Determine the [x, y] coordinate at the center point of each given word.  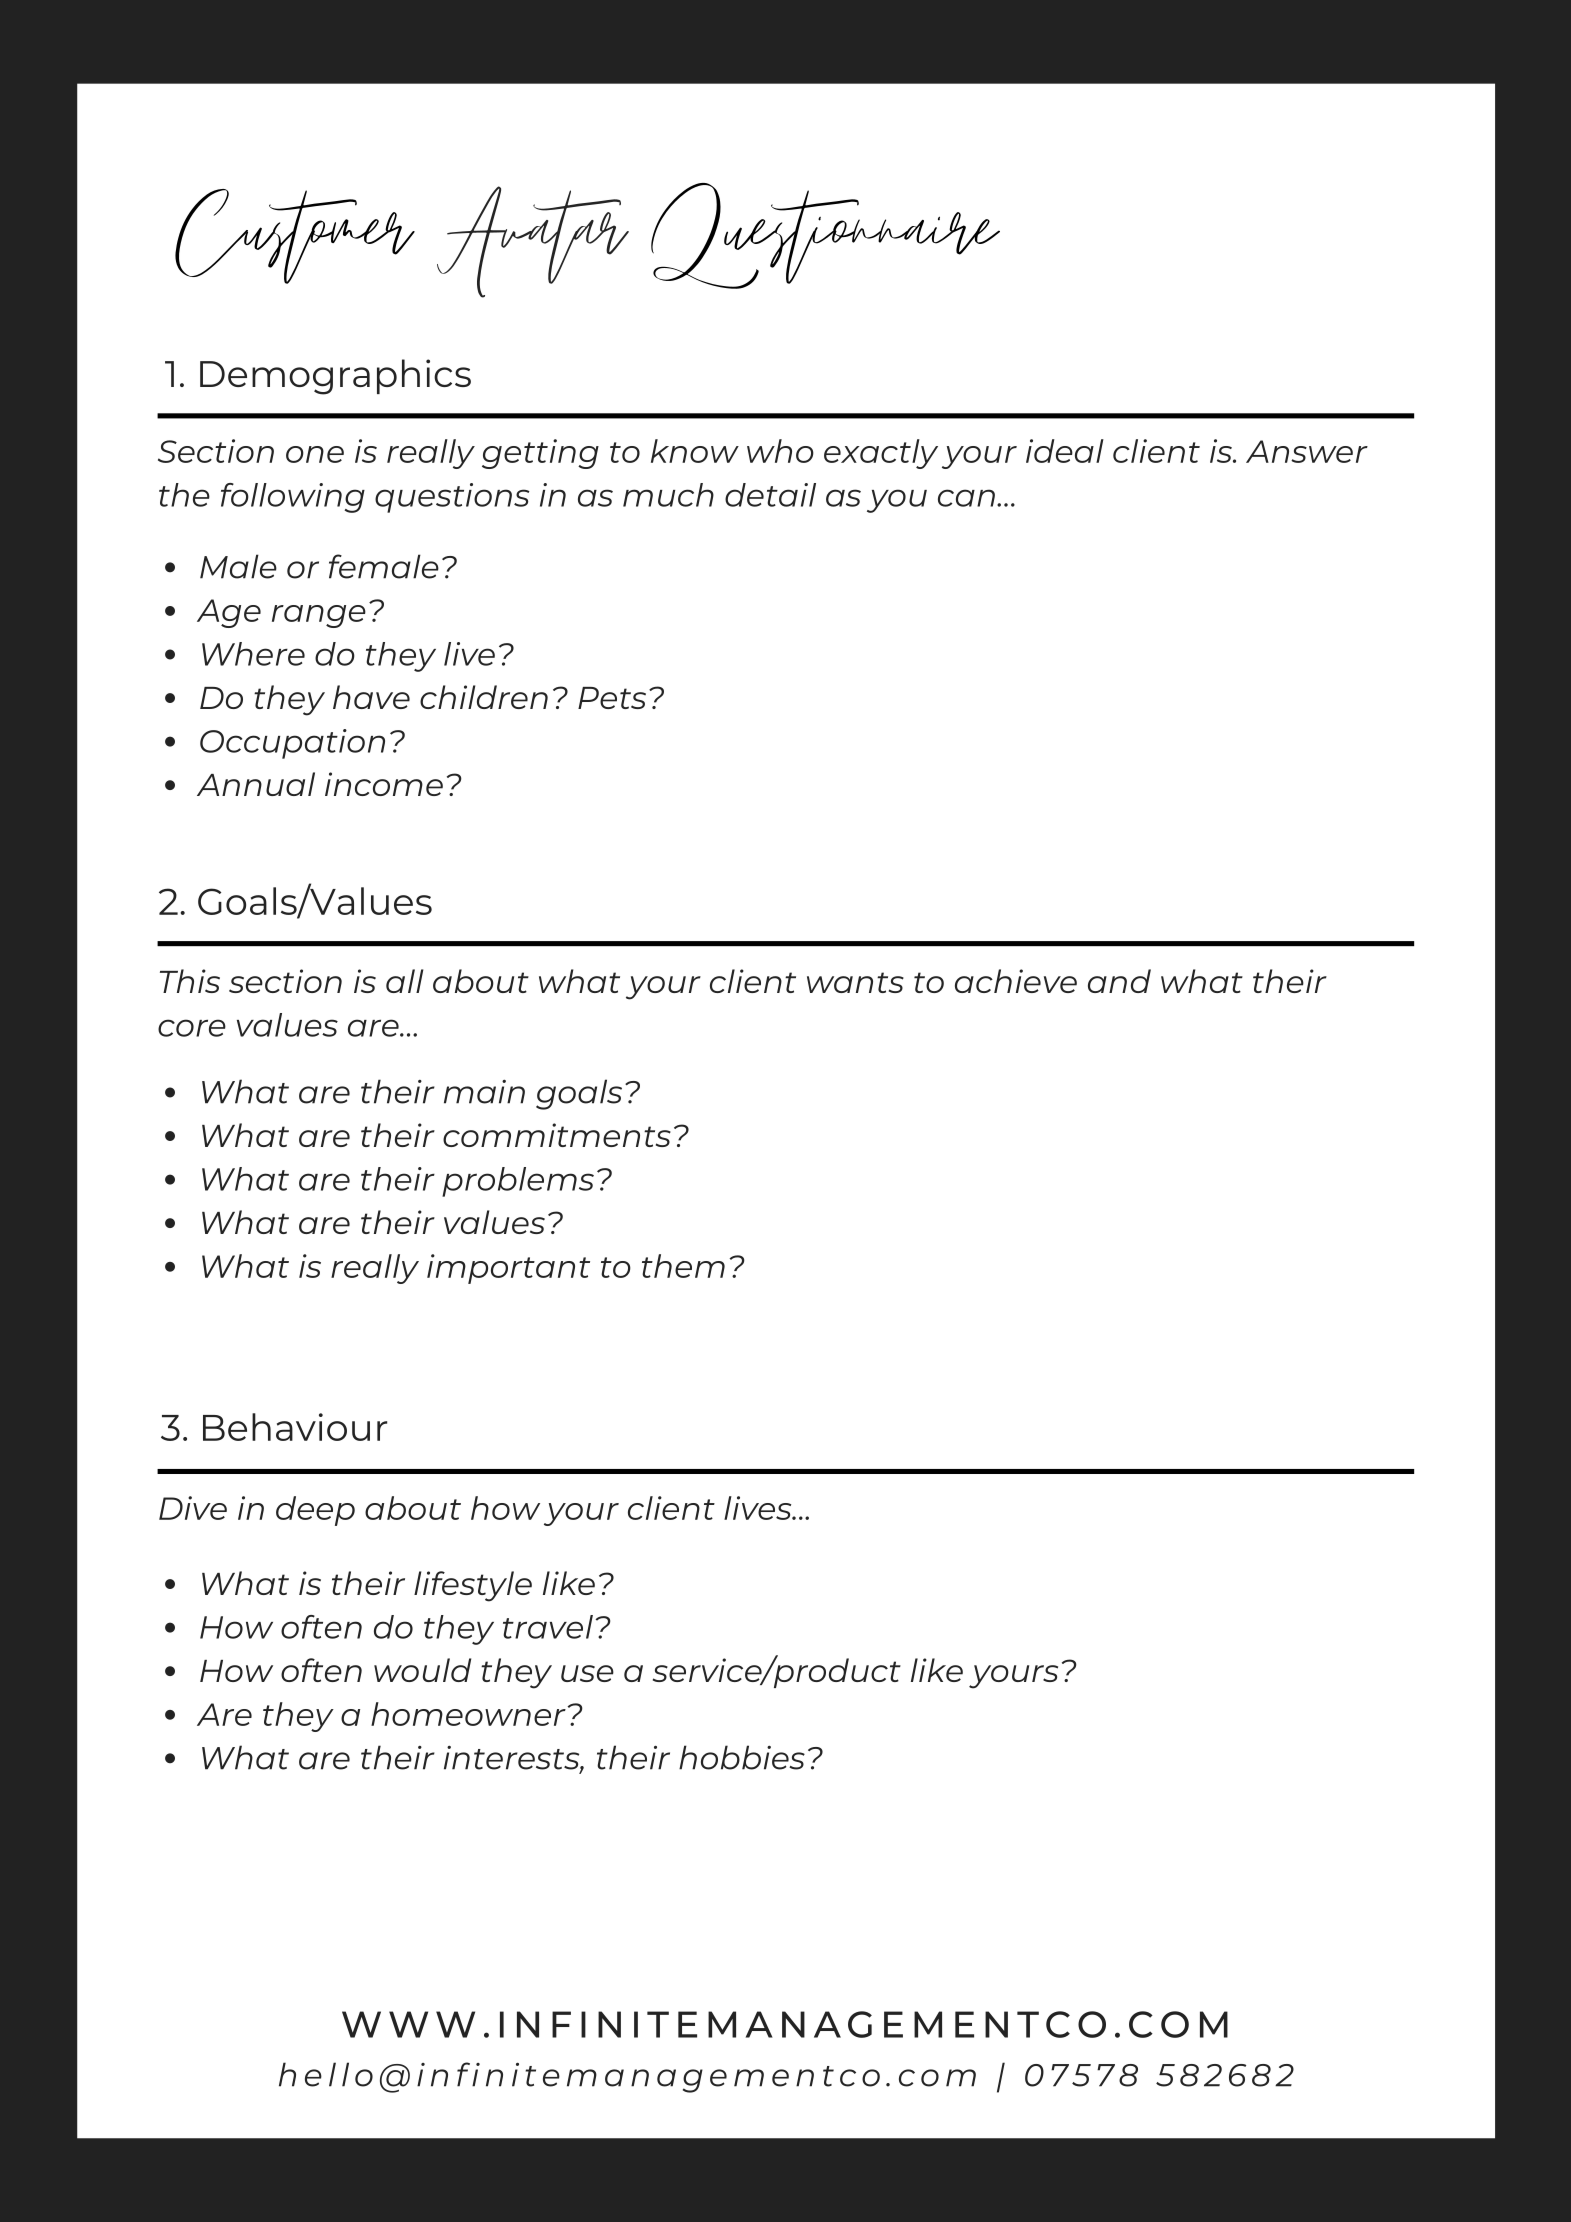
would [422, 1670]
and [1119, 981]
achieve [1016, 981]
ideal [1065, 451]
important [508, 1269]
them [683, 1266]
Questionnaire [825, 236]
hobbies [742, 1757]
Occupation [292, 744]
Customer [295, 236]
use [587, 1673]
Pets [612, 698]
